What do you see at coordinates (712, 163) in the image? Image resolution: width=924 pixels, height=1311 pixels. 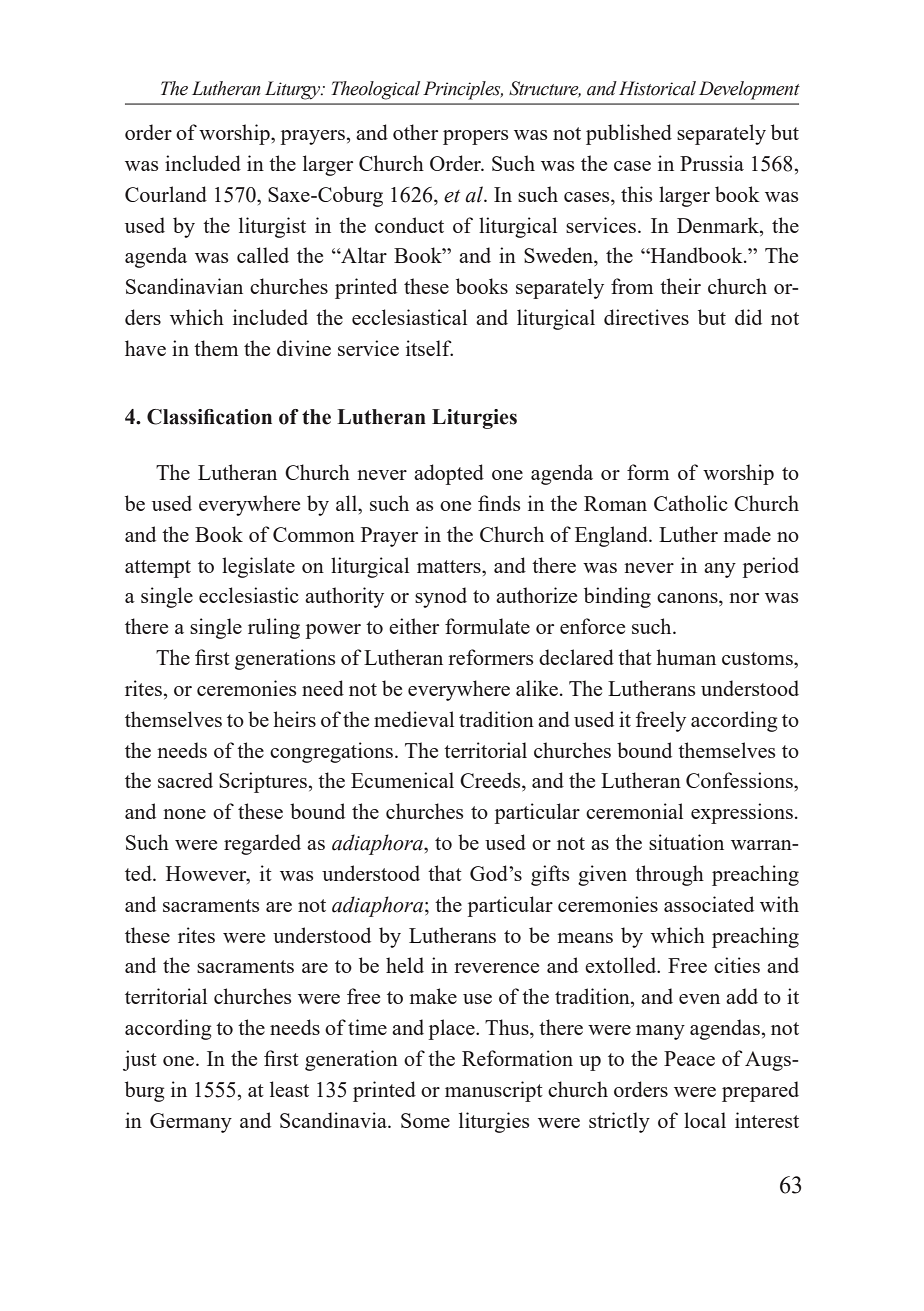 I see `Prussia` at bounding box center [712, 163].
